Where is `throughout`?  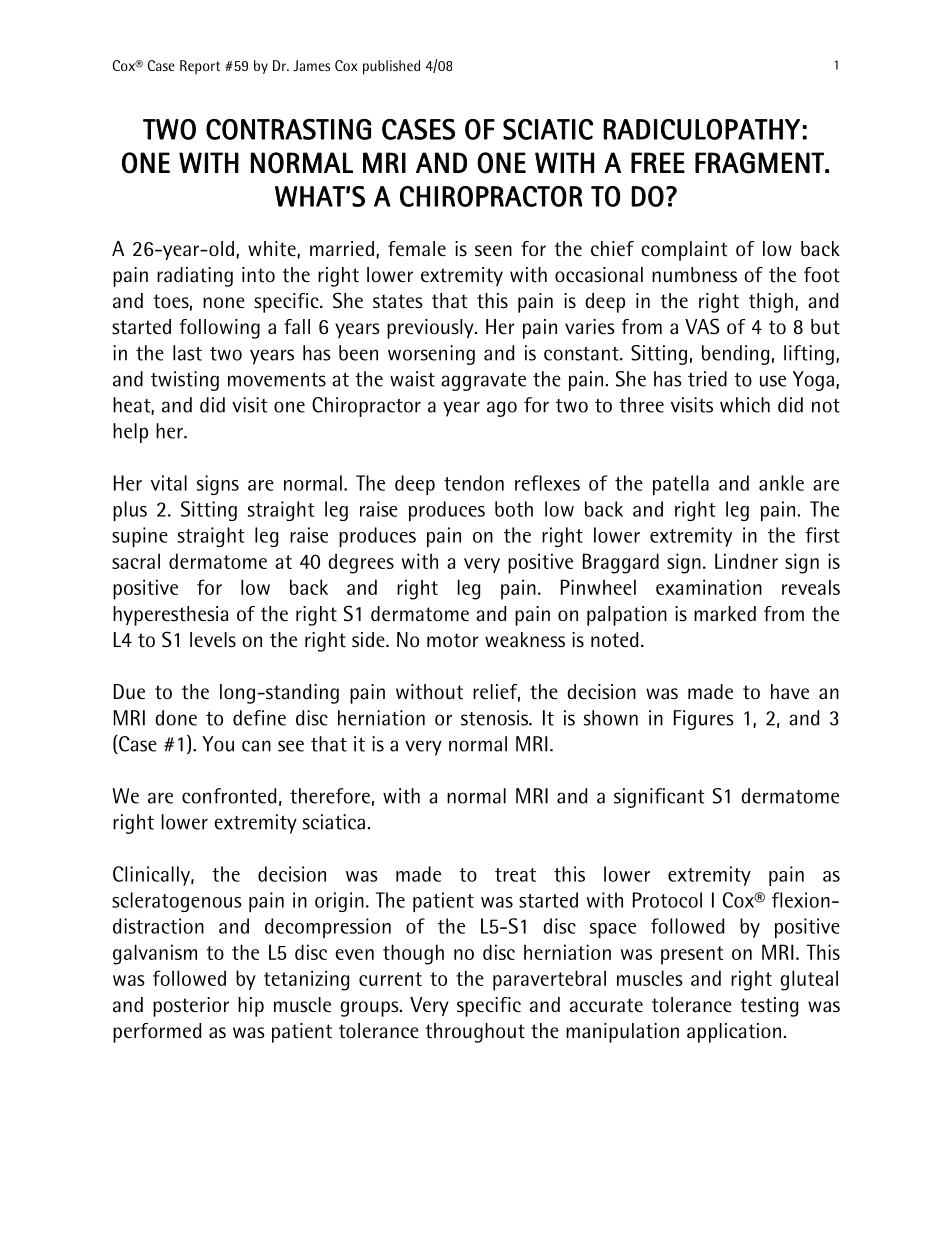
throughout is located at coordinates (475, 1033).
